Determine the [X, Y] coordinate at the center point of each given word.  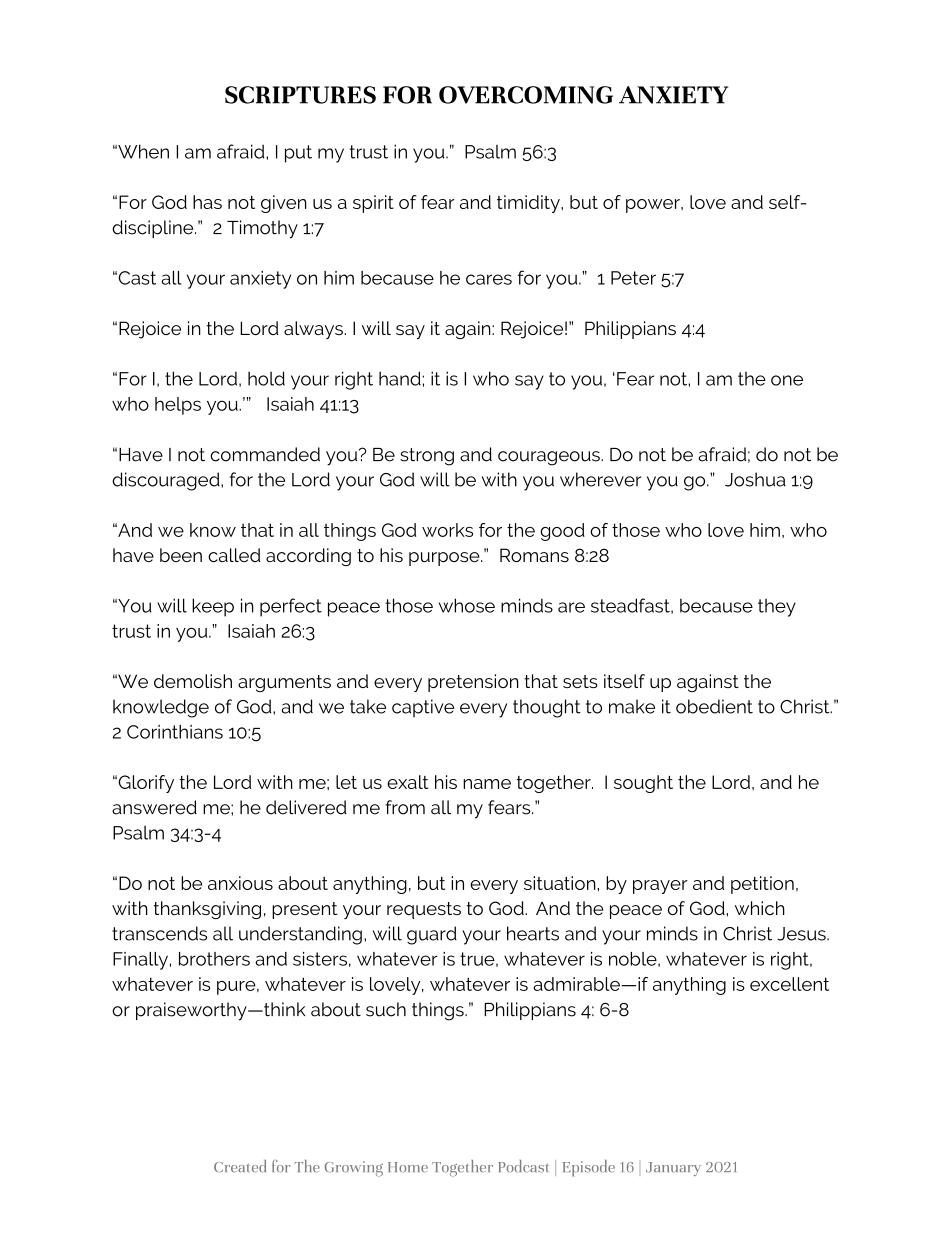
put [298, 154]
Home [408, 1167]
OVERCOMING [526, 95]
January [673, 1169]
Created [240, 1166]
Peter [633, 278]
